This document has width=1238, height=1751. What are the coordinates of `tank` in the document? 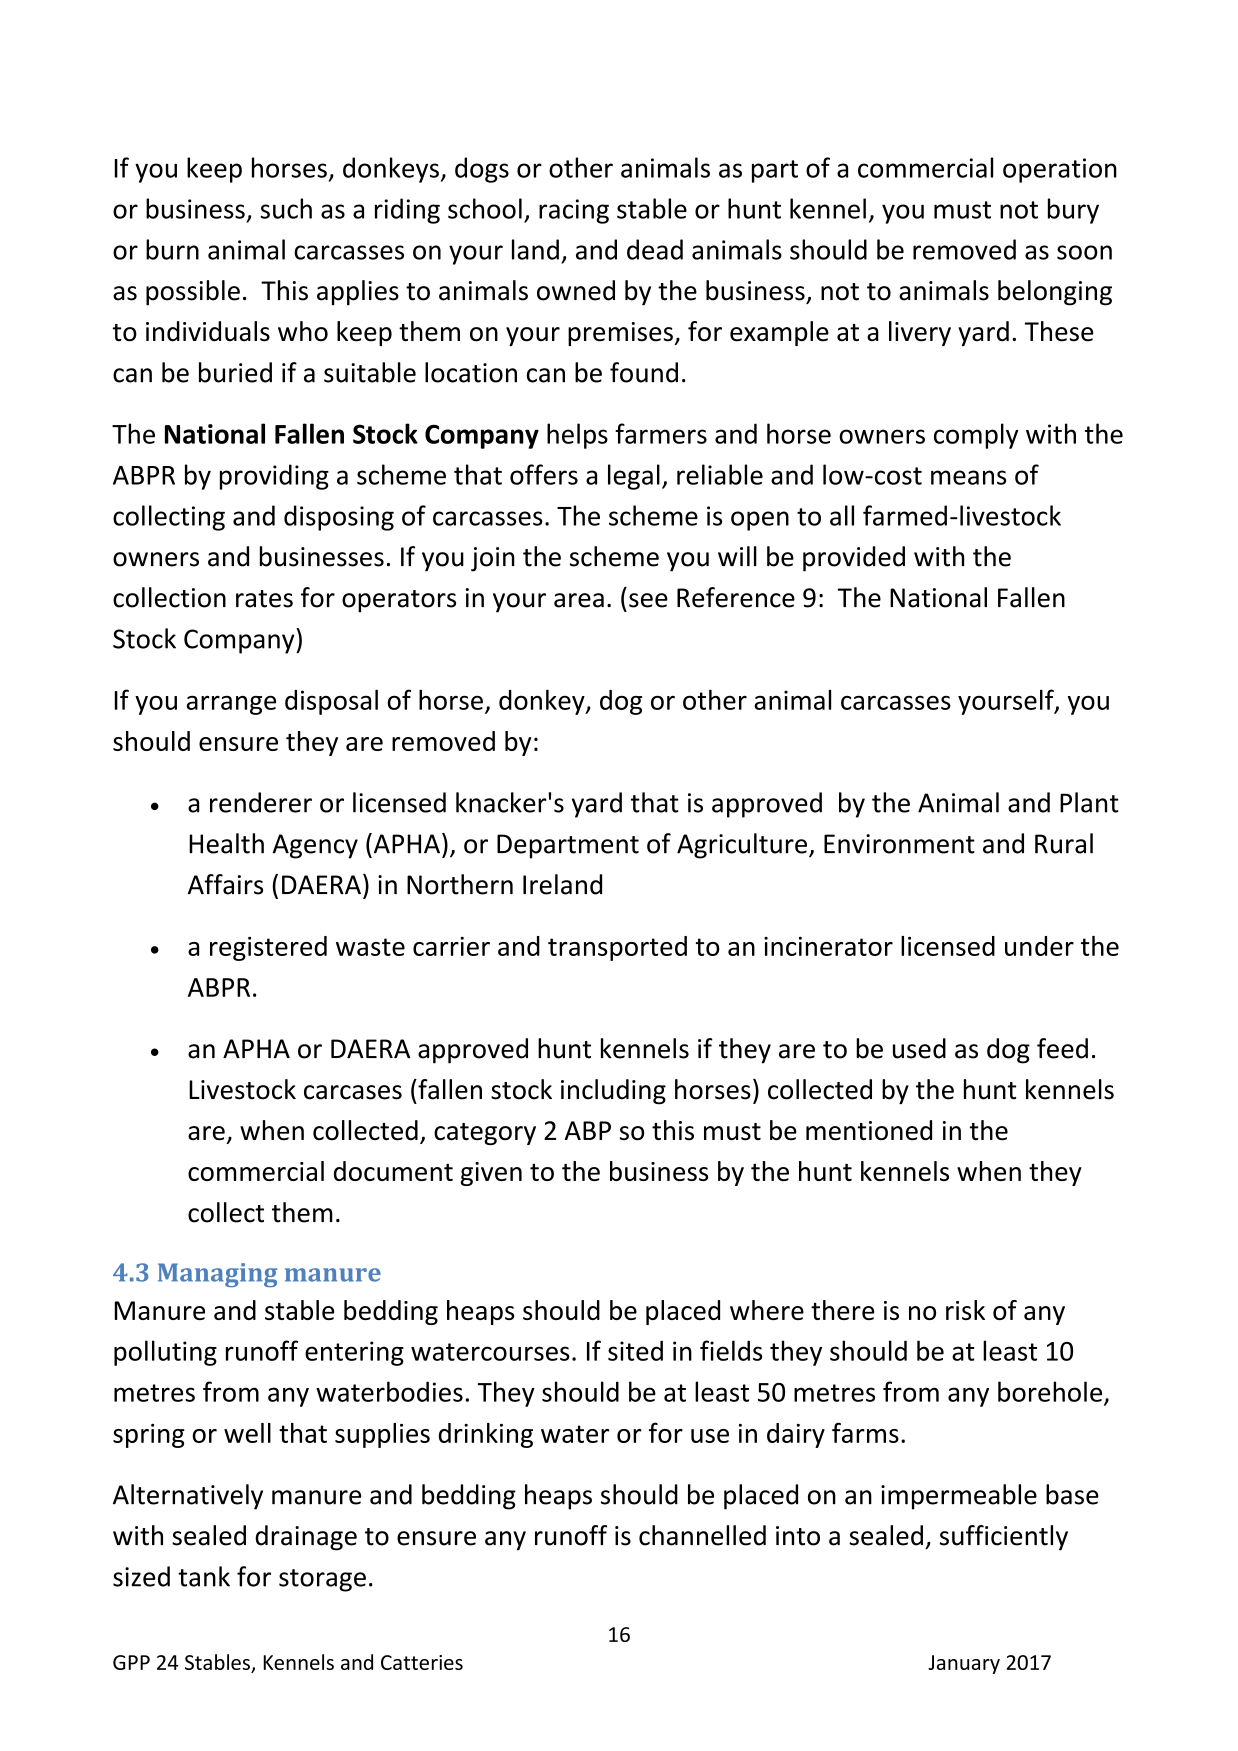 It's located at (204, 1576).
